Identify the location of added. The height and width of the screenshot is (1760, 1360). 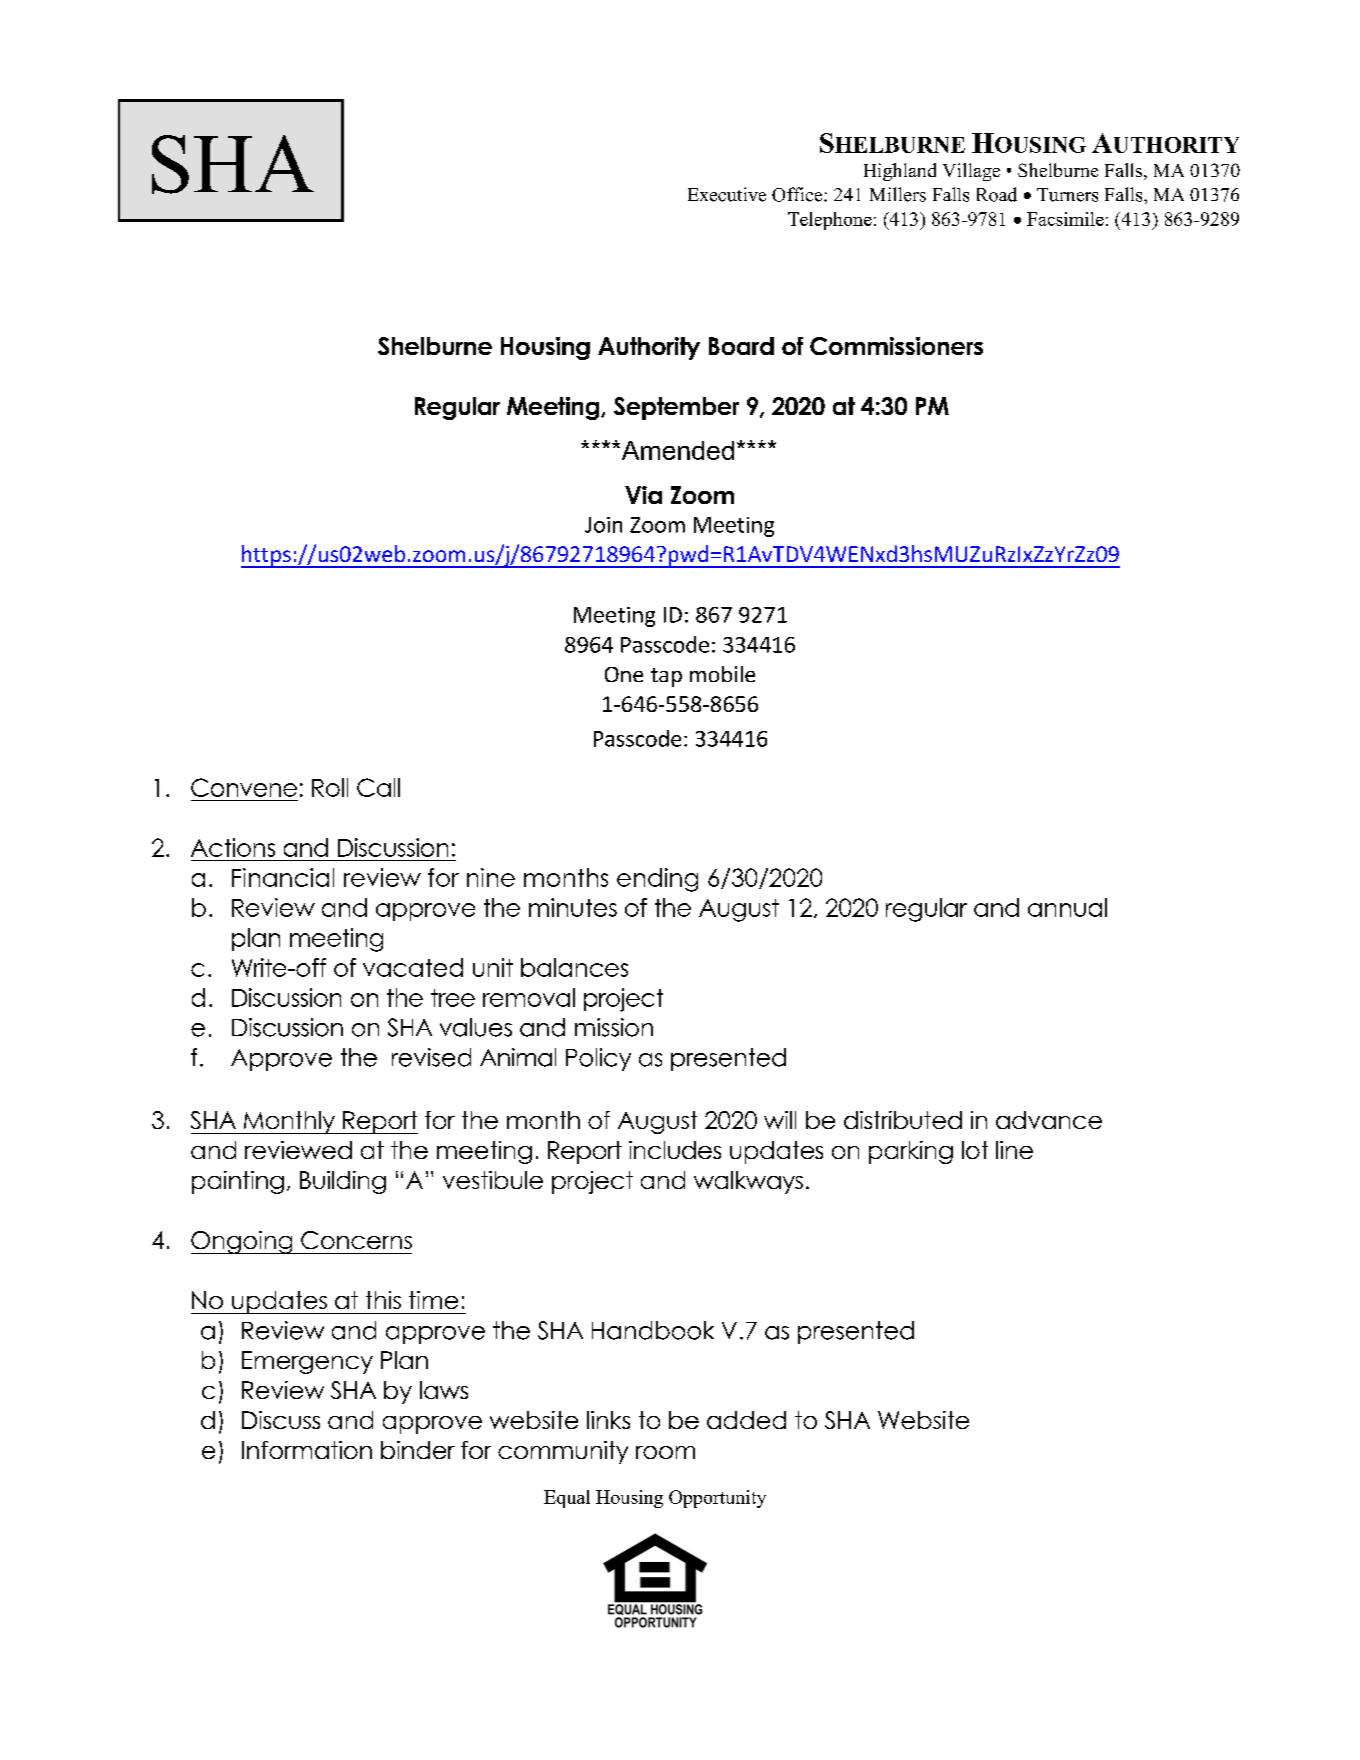
(746, 1420).
